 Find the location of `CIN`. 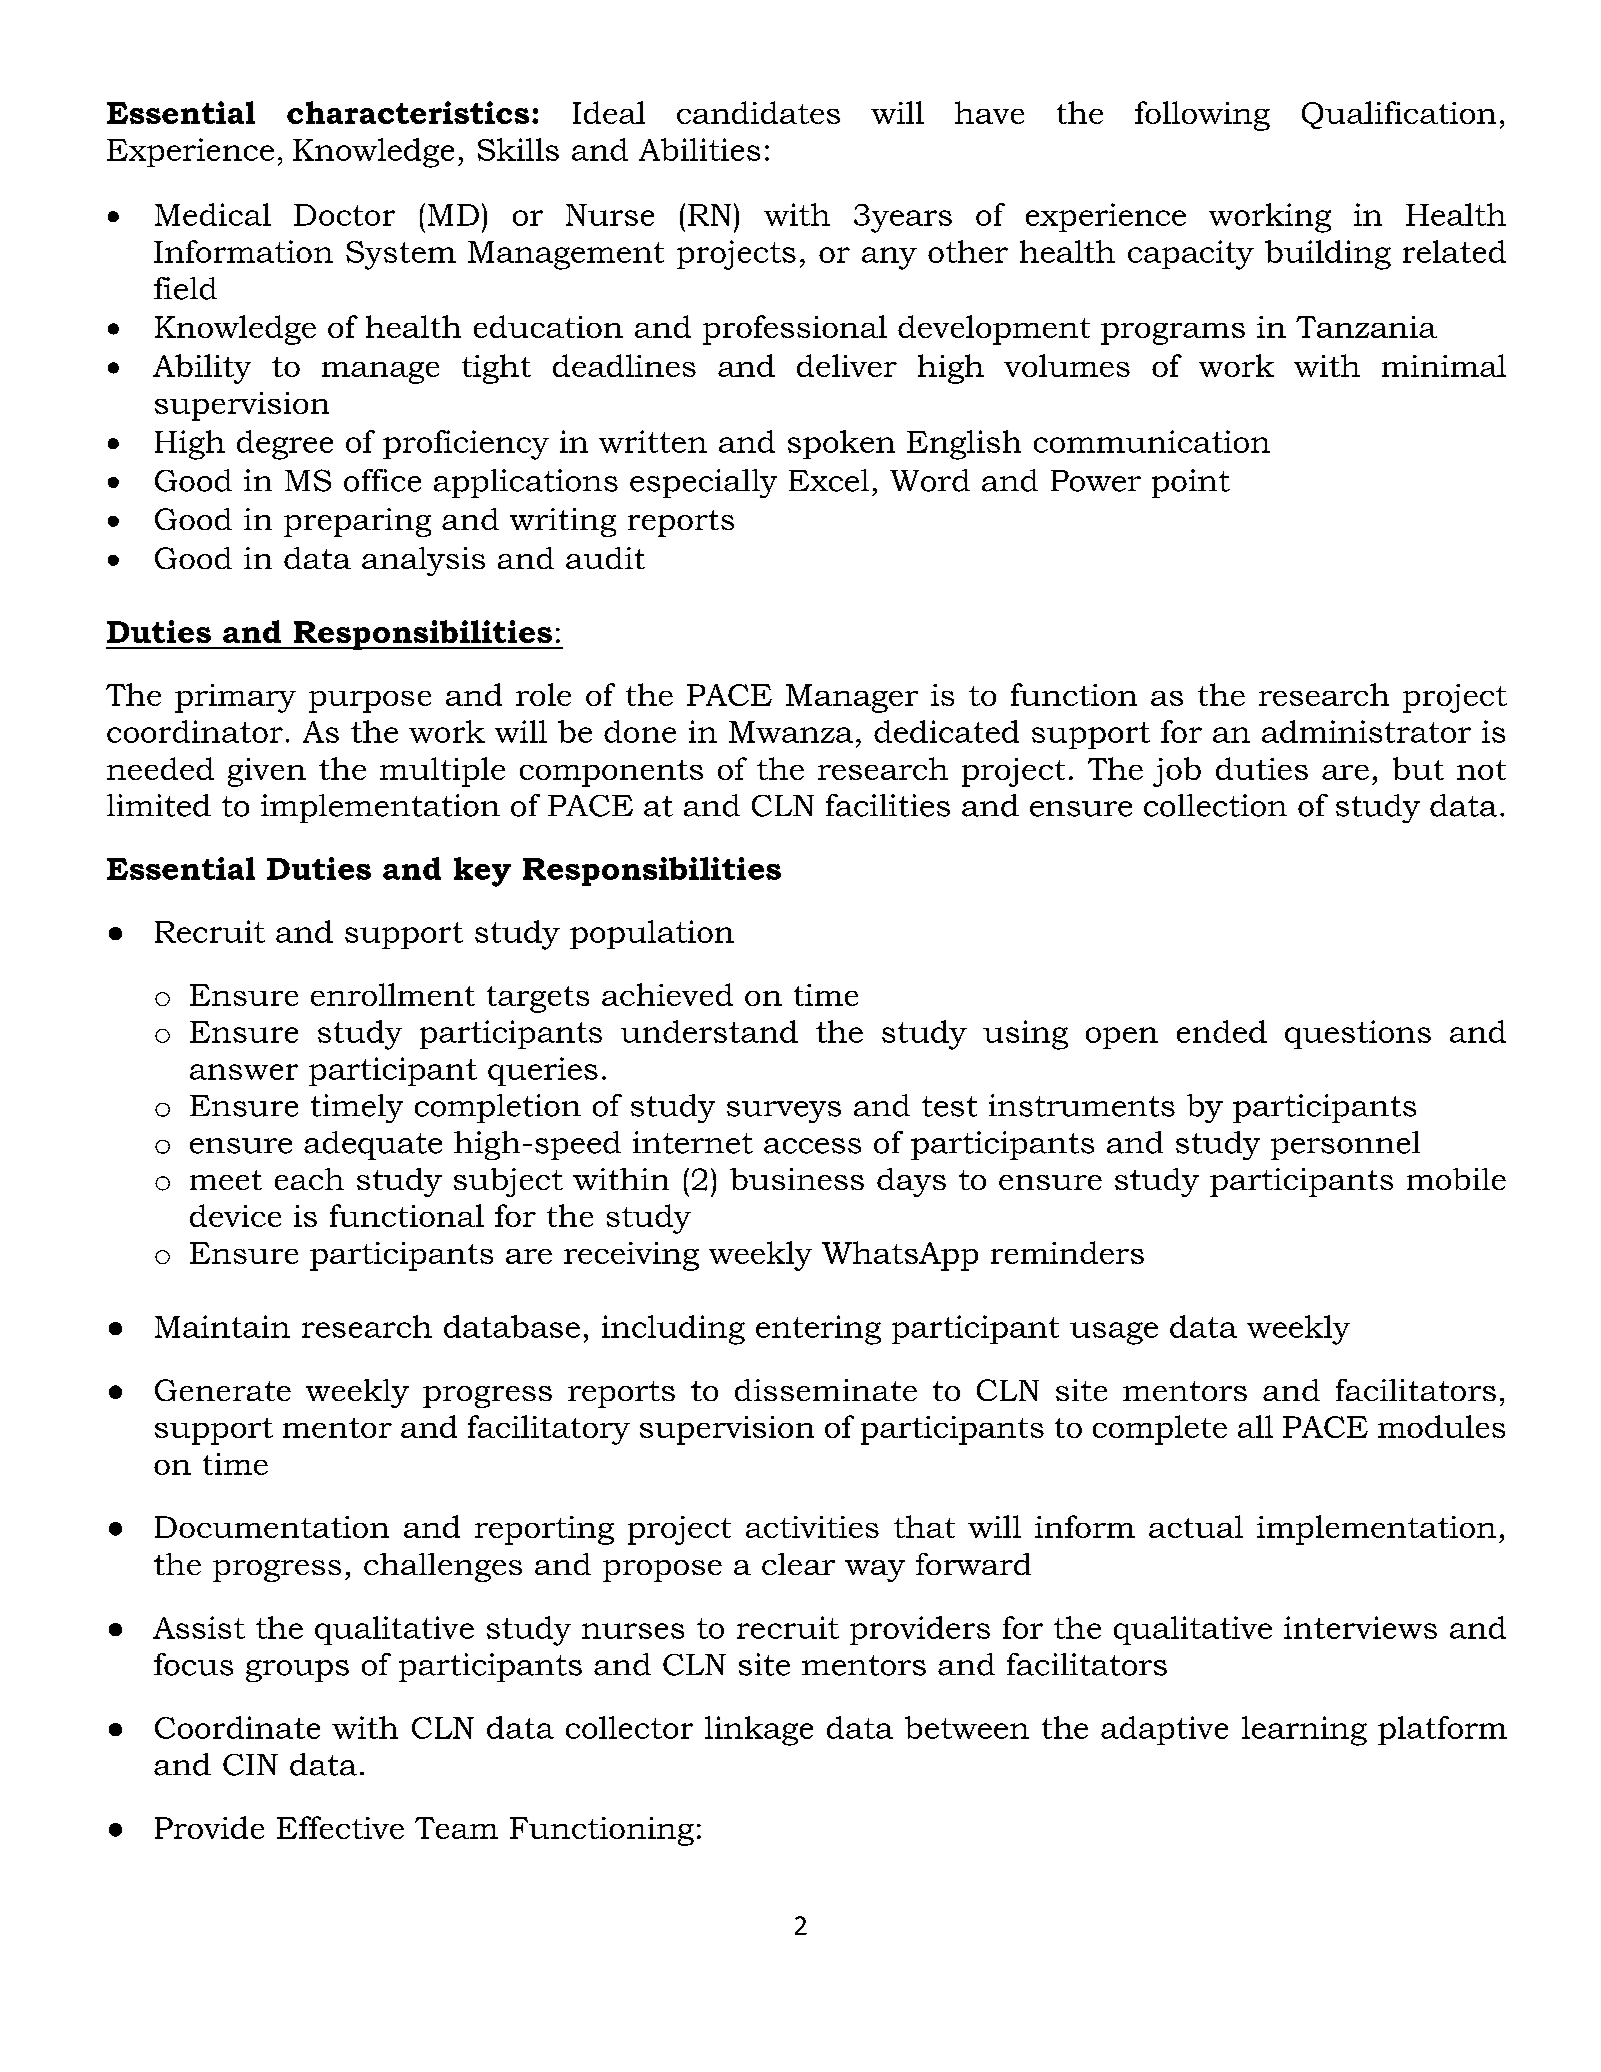

CIN is located at coordinates (250, 1765).
